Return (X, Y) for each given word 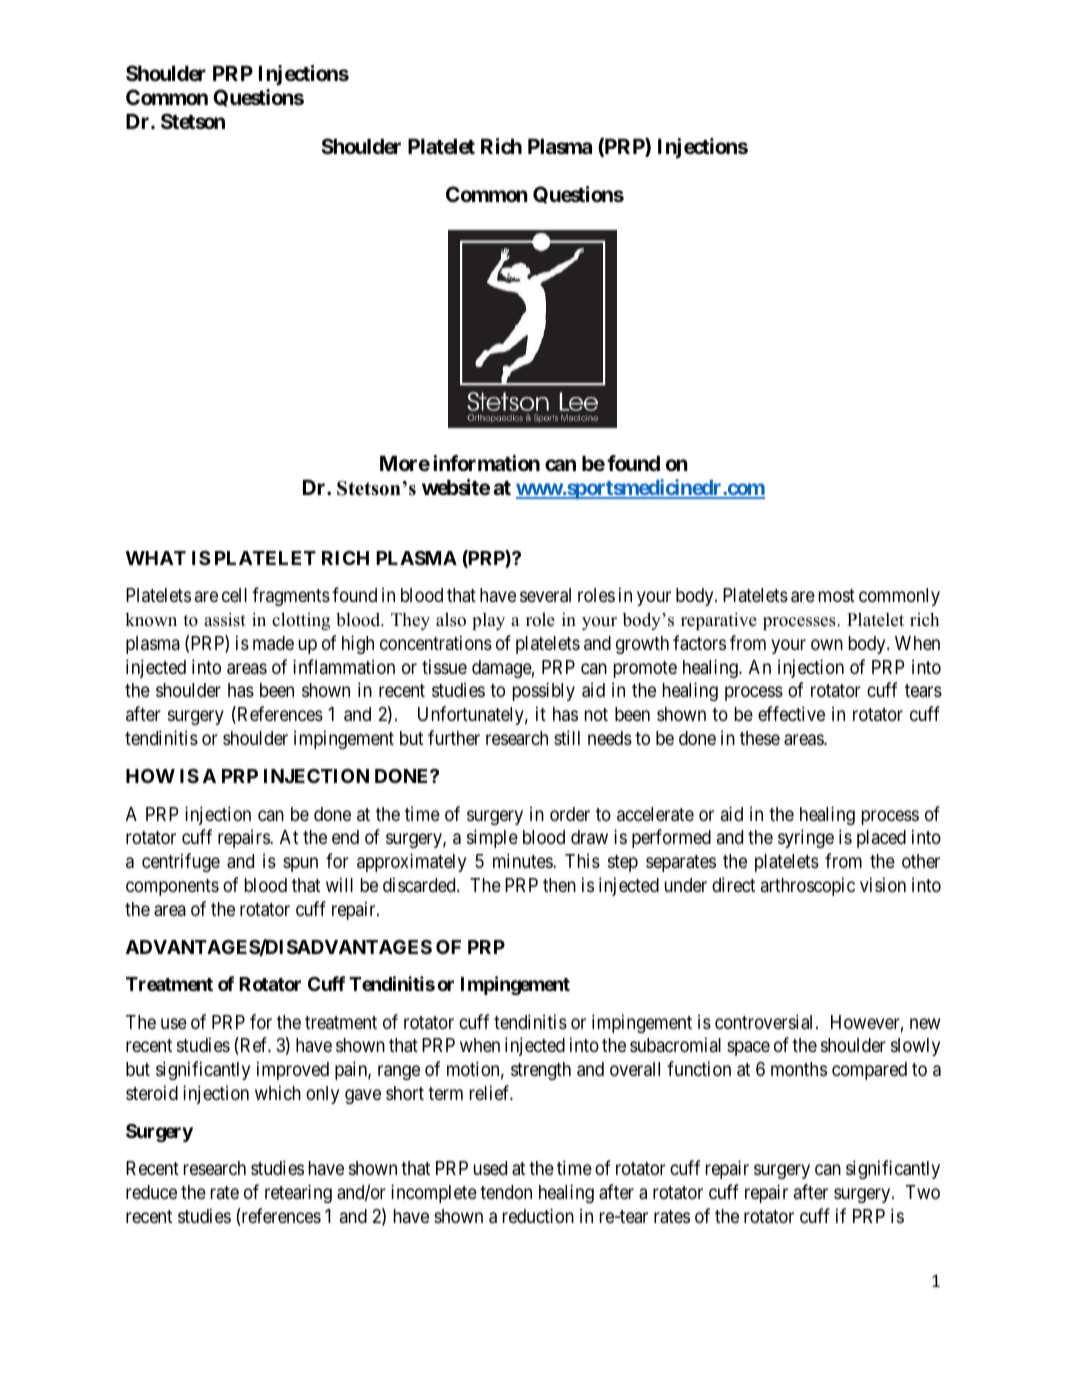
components (172, 887)
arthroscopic (808, 886)
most (837, 595)
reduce (151, 1192)
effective (791, 713)
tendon (506, 1192)
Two (923, 1192)
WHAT (156, 558)
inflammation (344, 666)
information (486, 463)
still (567, 737)
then (559, 885)
